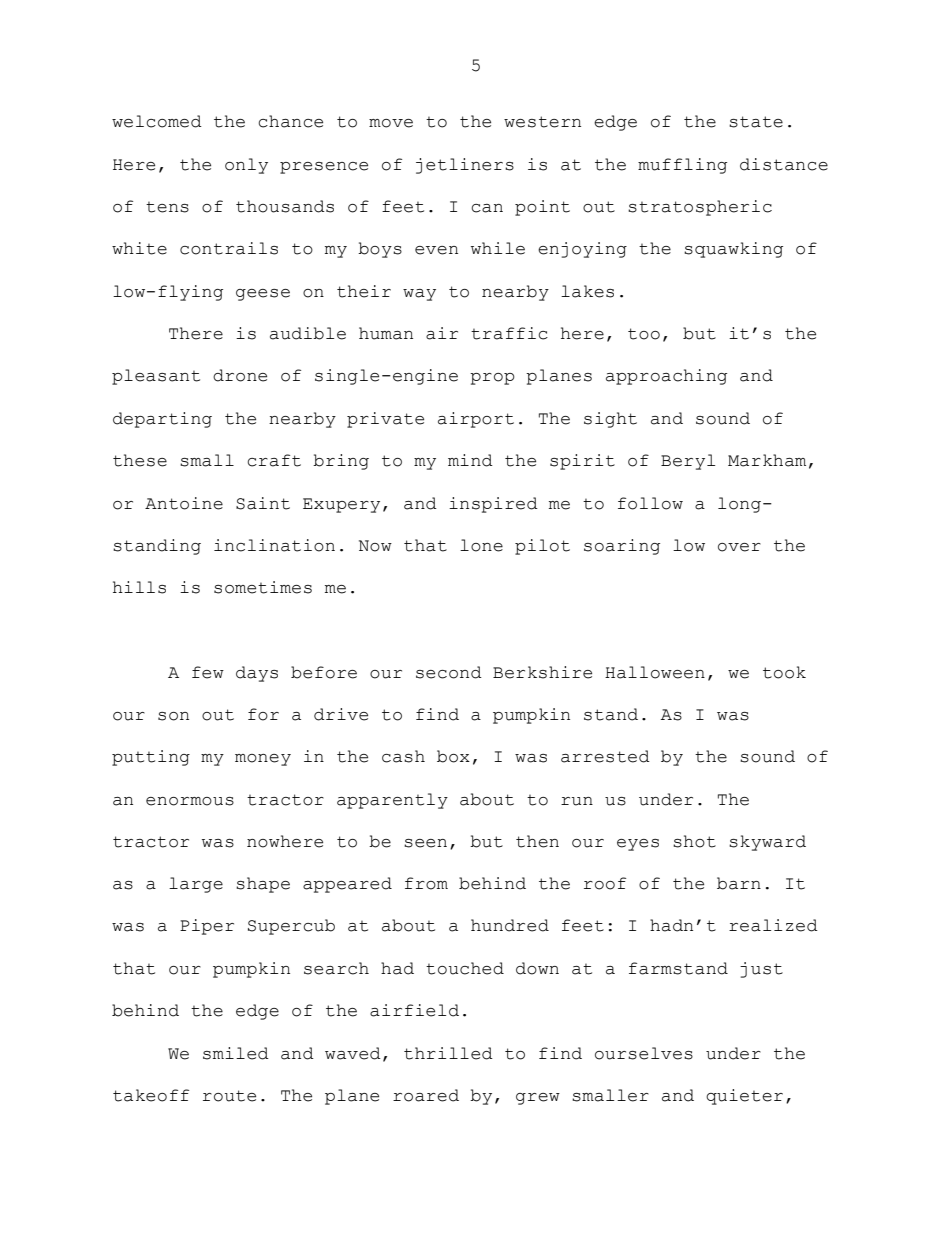 Image resolution: width=952 pixels, height=1233 pixels. What do you see at coordinates (391, 123) in the image?
I see `move` at bounding box center [391, 123].
